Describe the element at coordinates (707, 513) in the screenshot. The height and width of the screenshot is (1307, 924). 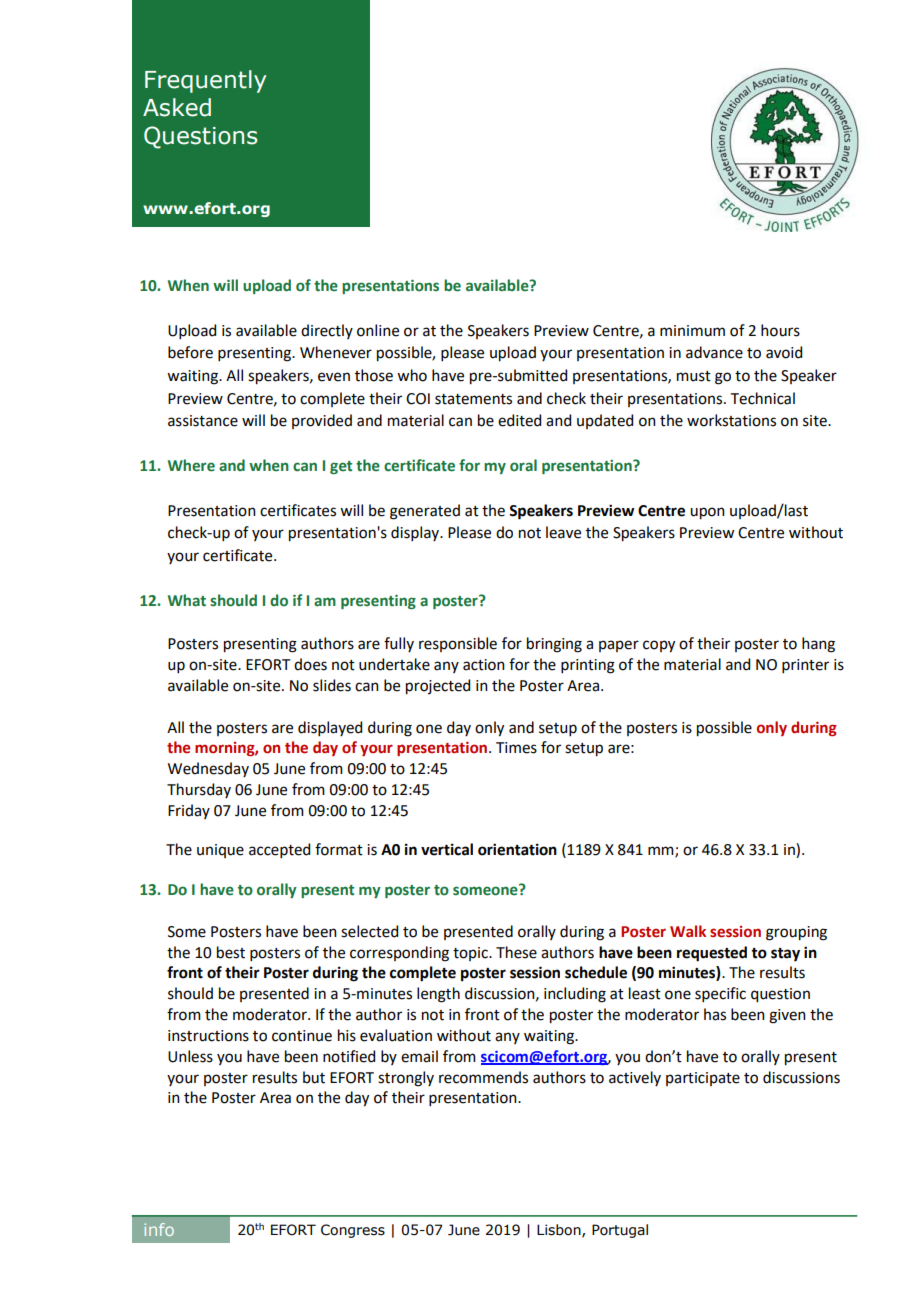
I see `upon` at that location.
